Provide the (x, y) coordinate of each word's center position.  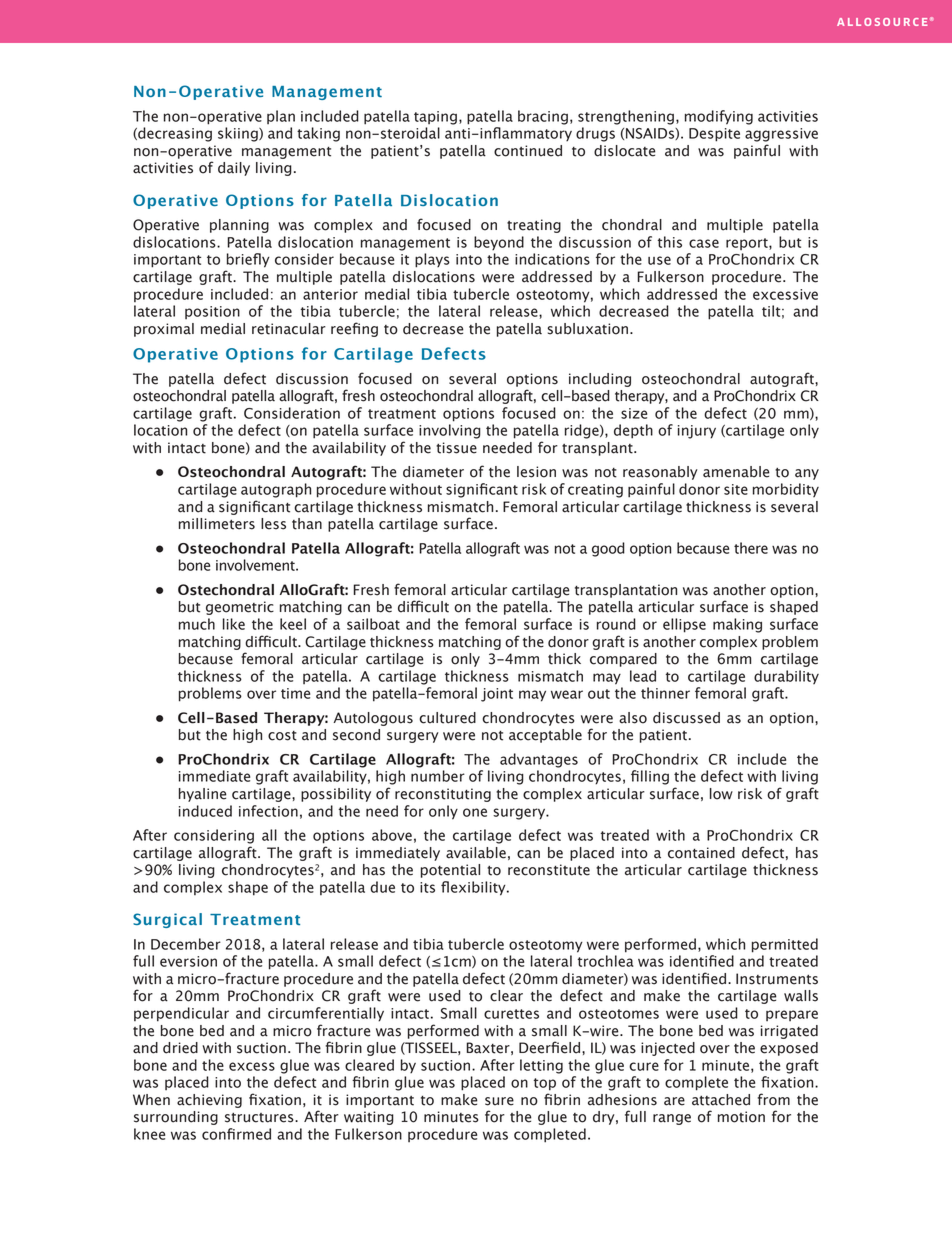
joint (497, 695)
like (234, 624)
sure (499, 1101)
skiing (239, 134)
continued (528, 151)
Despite (714, 135)
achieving (209, 1101)
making (737, 625)
